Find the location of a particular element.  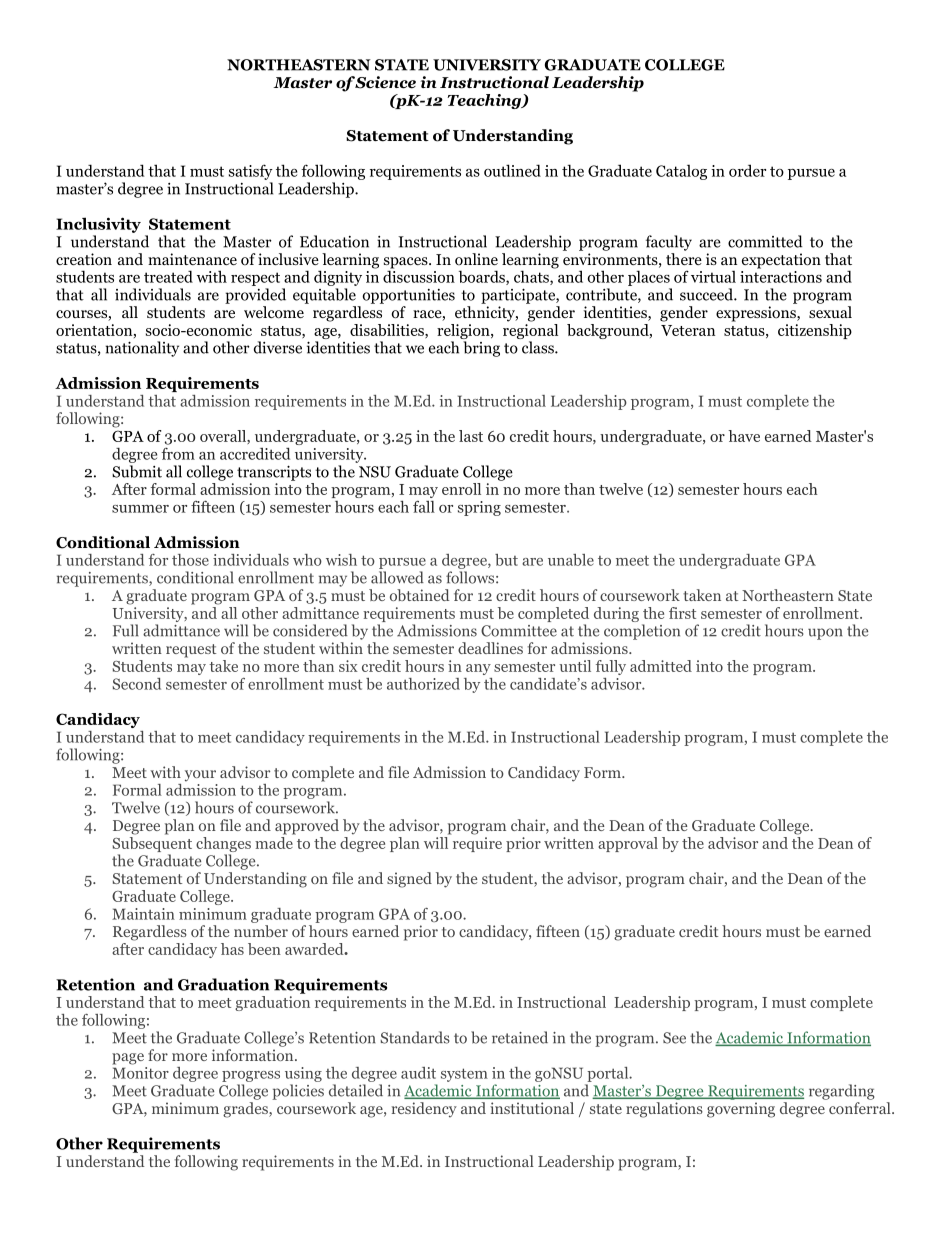

authorized is located at coordinates (423, 684).
